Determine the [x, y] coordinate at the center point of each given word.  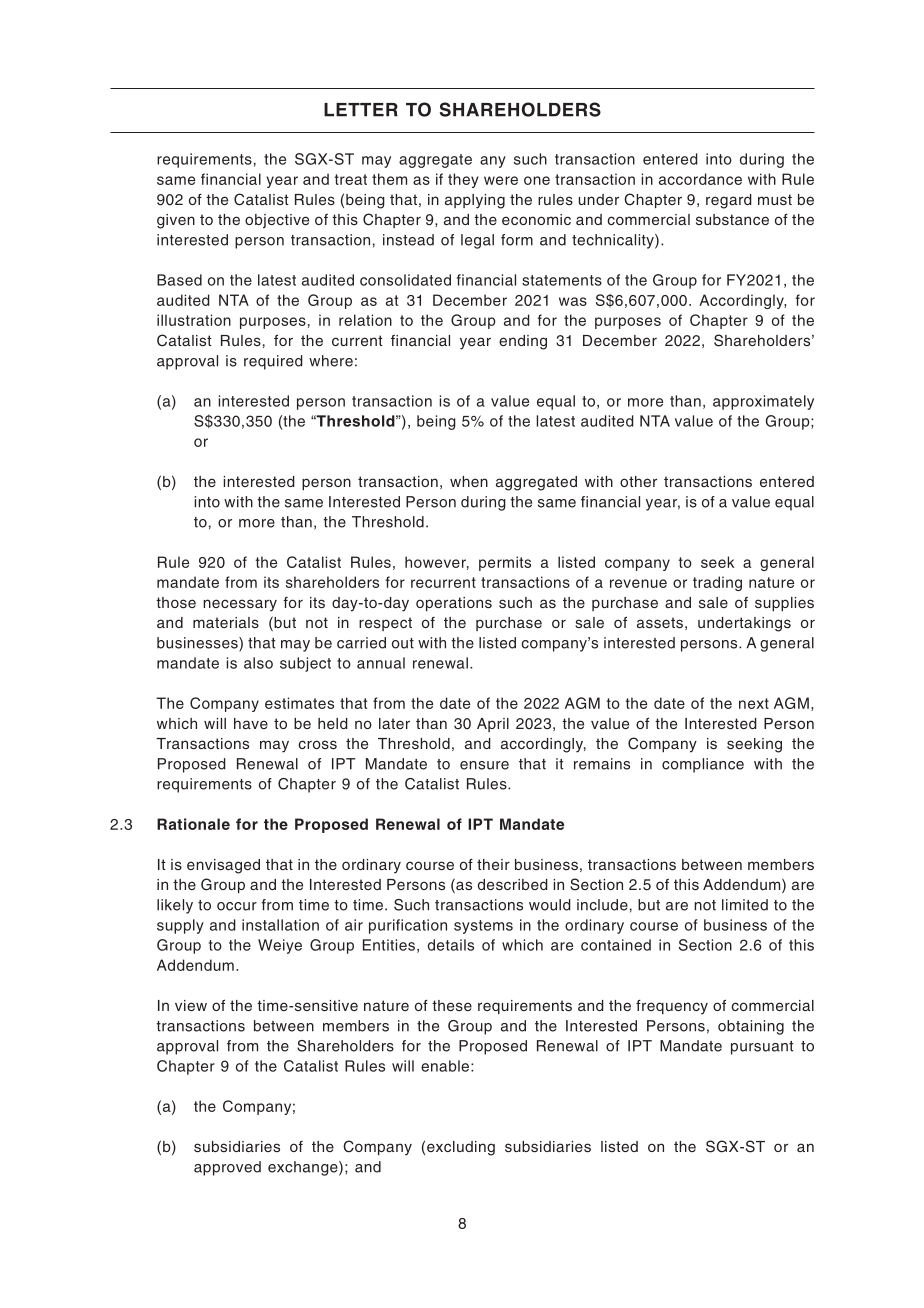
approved [227, 1168]
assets [660, 622]
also [258, 663]
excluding [461, 1148]
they [463, 180]
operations [454, 604]
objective [277, 221]
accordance [700, 179]
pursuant [762, 1048]
